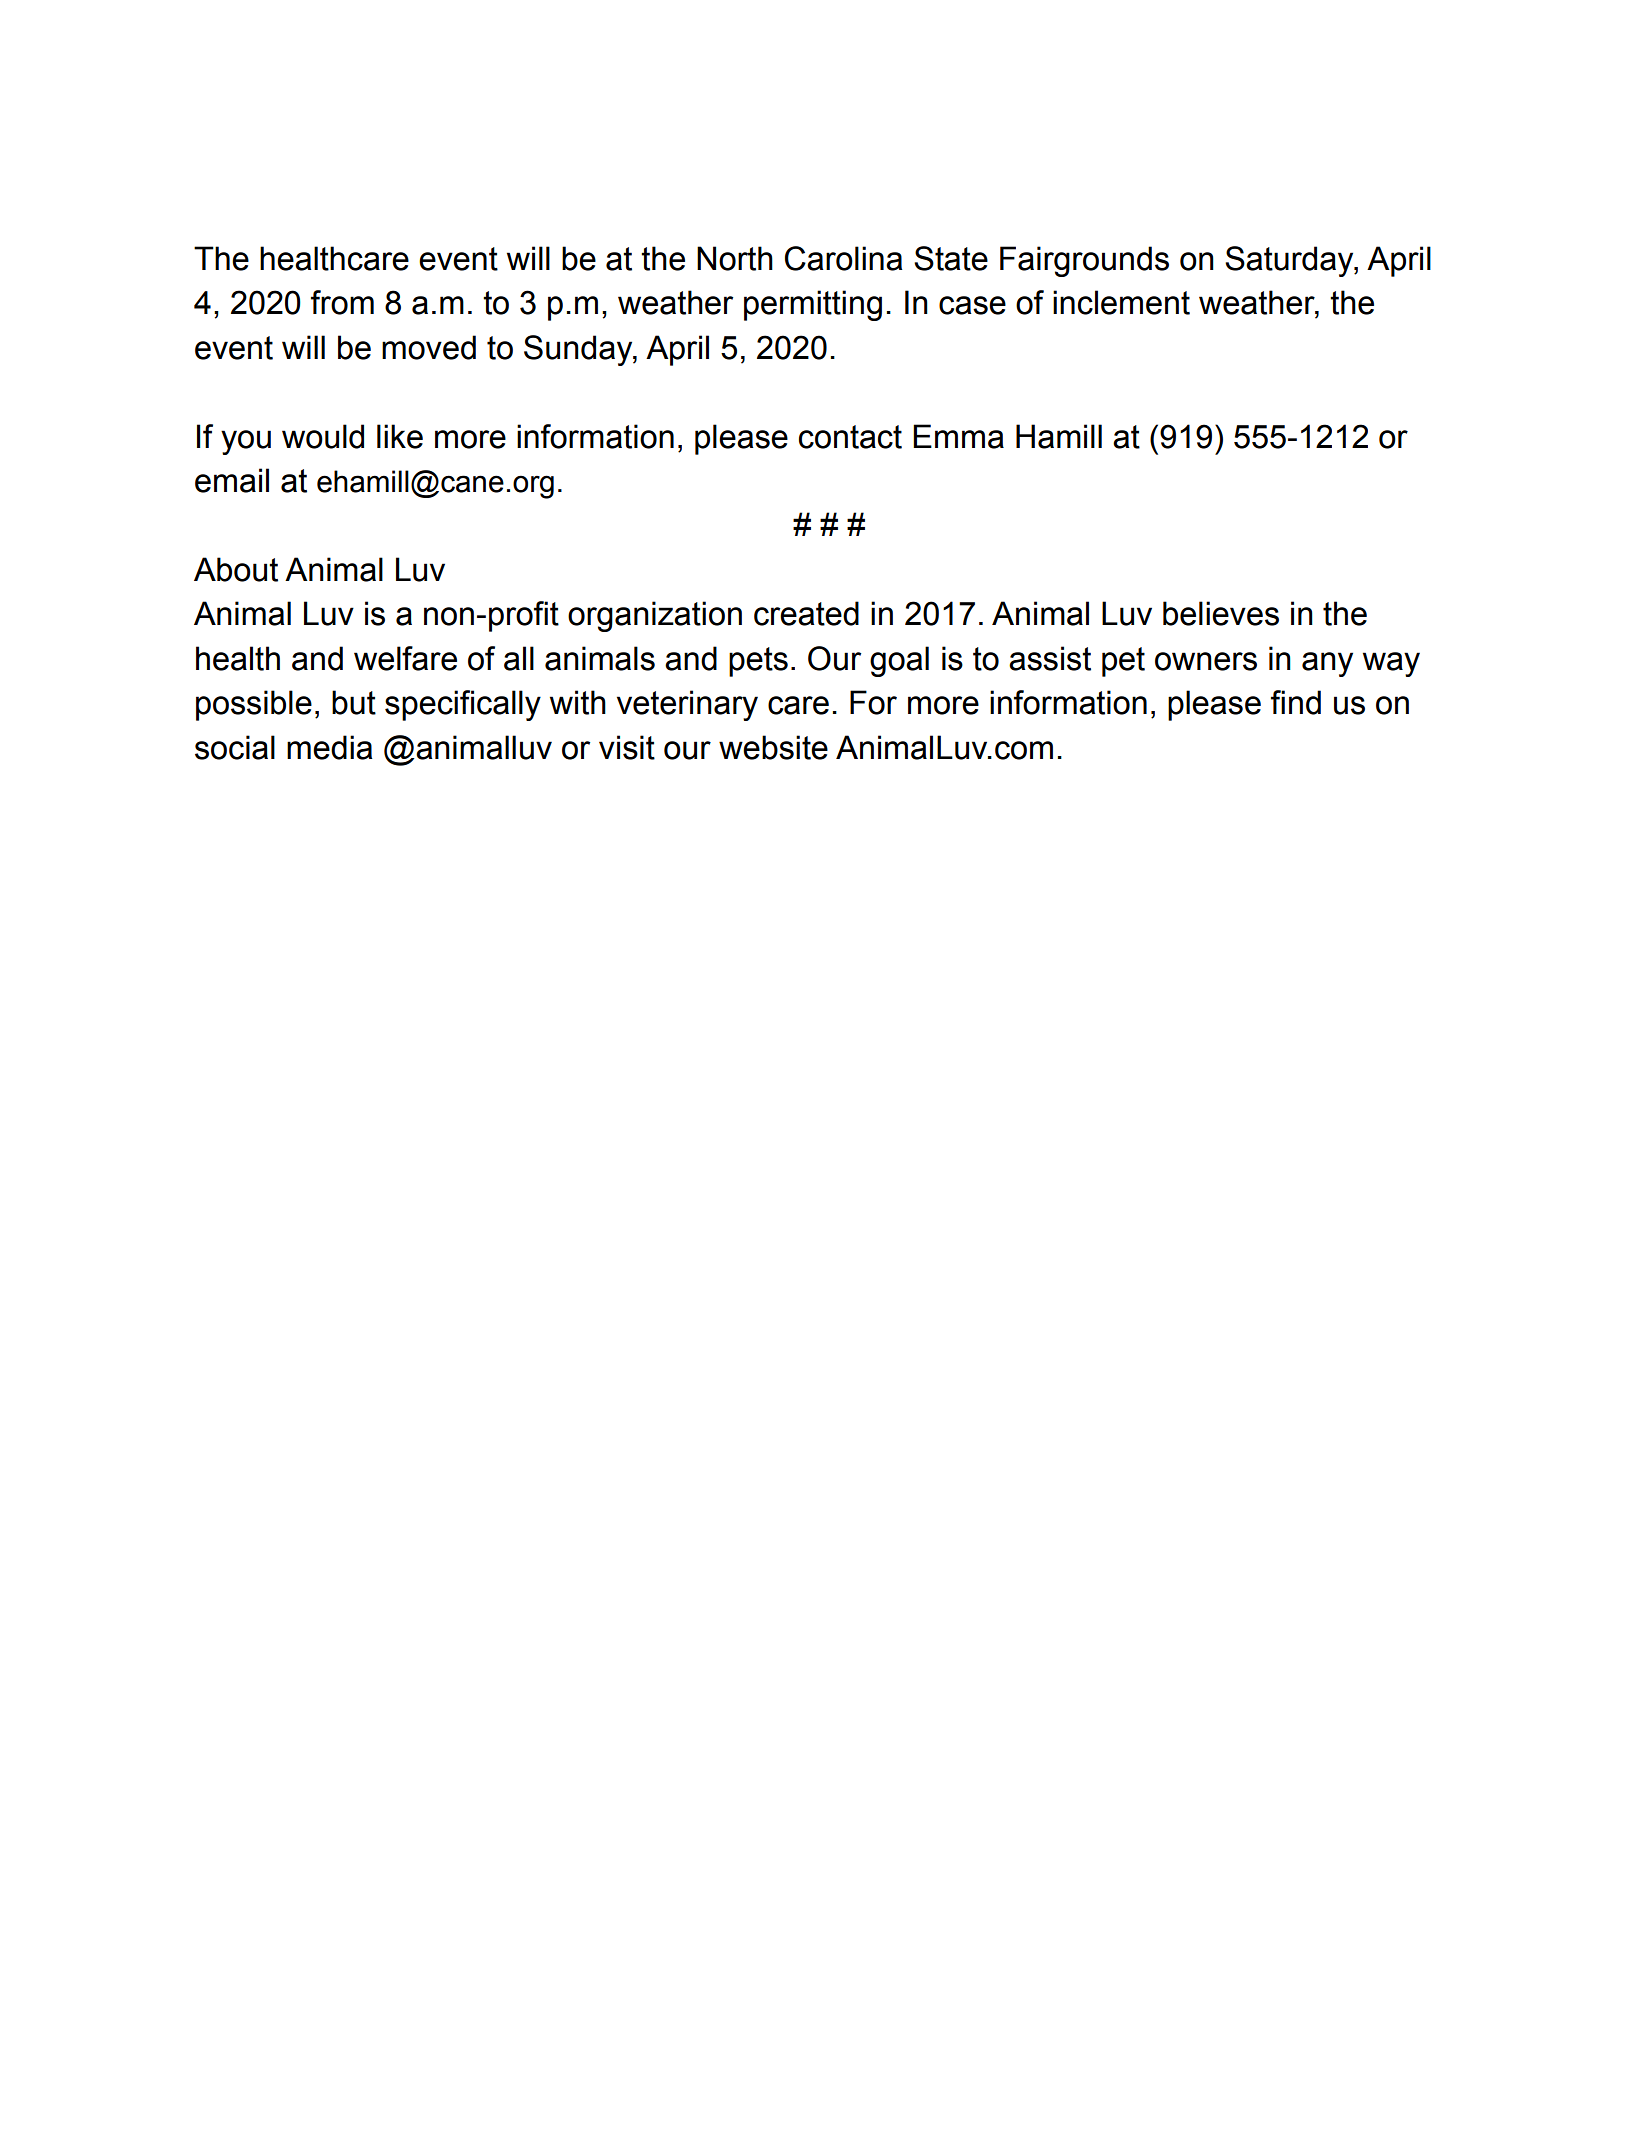  What do you see at coordinates (342, 302) in the screenshot?
I see `from` at bounding box center [342, 302].
